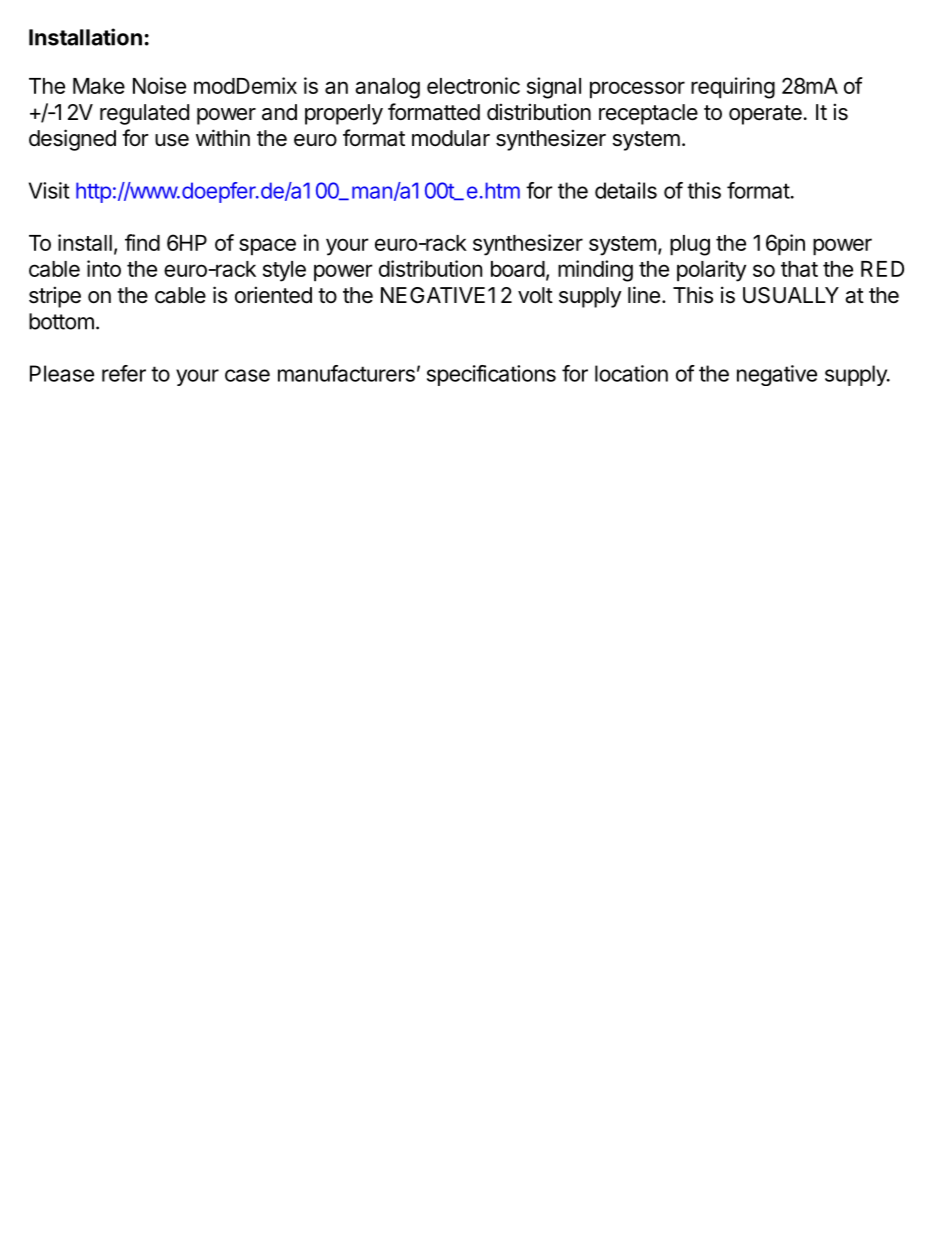  I want to click on space, so click(267, 247).
